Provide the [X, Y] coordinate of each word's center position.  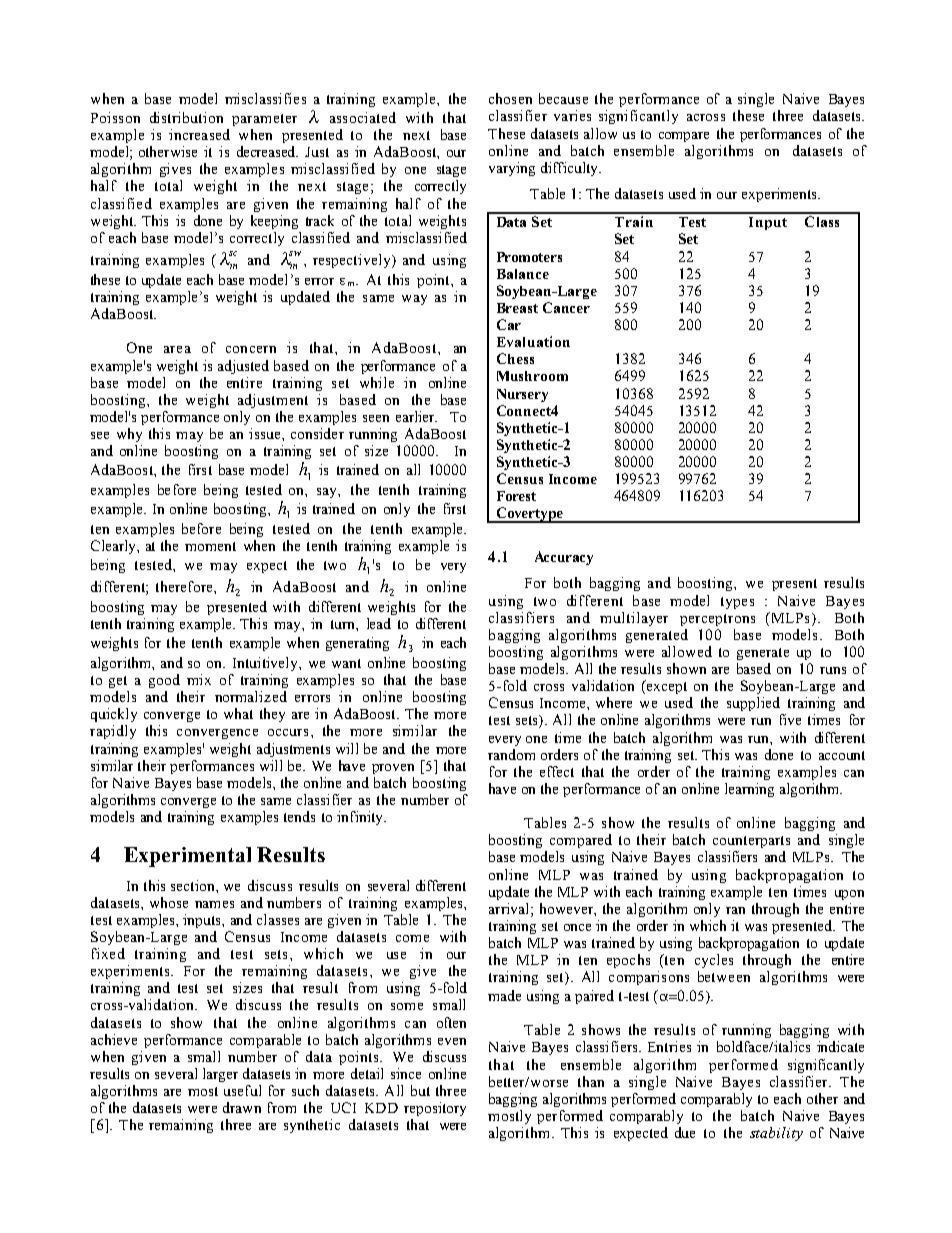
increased [199, 134]
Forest [516, 496]
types [737, 603]
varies [572, 115]
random [511, 754]
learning [749, 790]
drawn [242, 1107]
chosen [510, 98]
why [129, 435]
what [238, 713]
